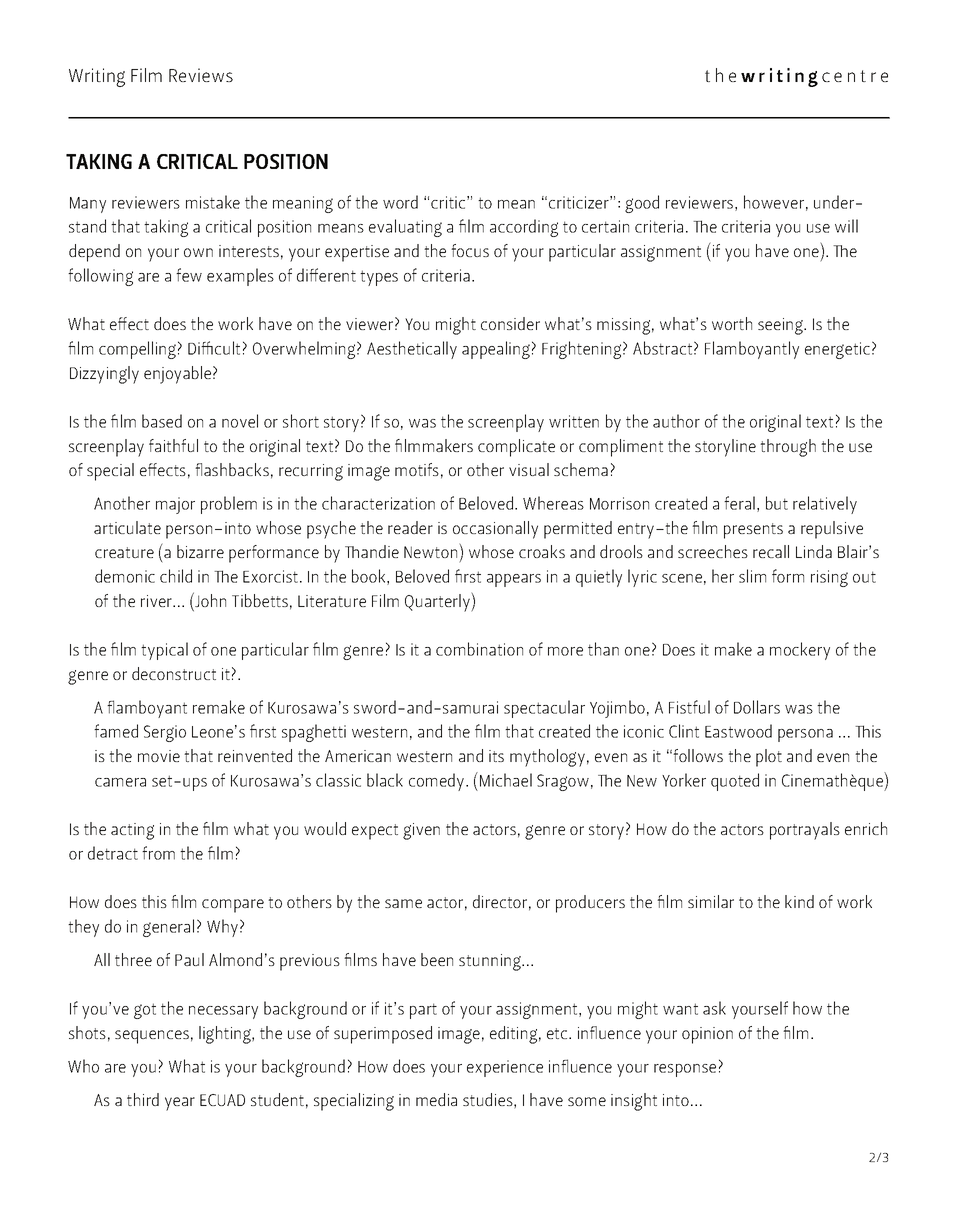 This screenshot has height=1232, width=958. Describe the element at coordinates (201, 75) in the screenshot. I see `Reviews` at that location.
